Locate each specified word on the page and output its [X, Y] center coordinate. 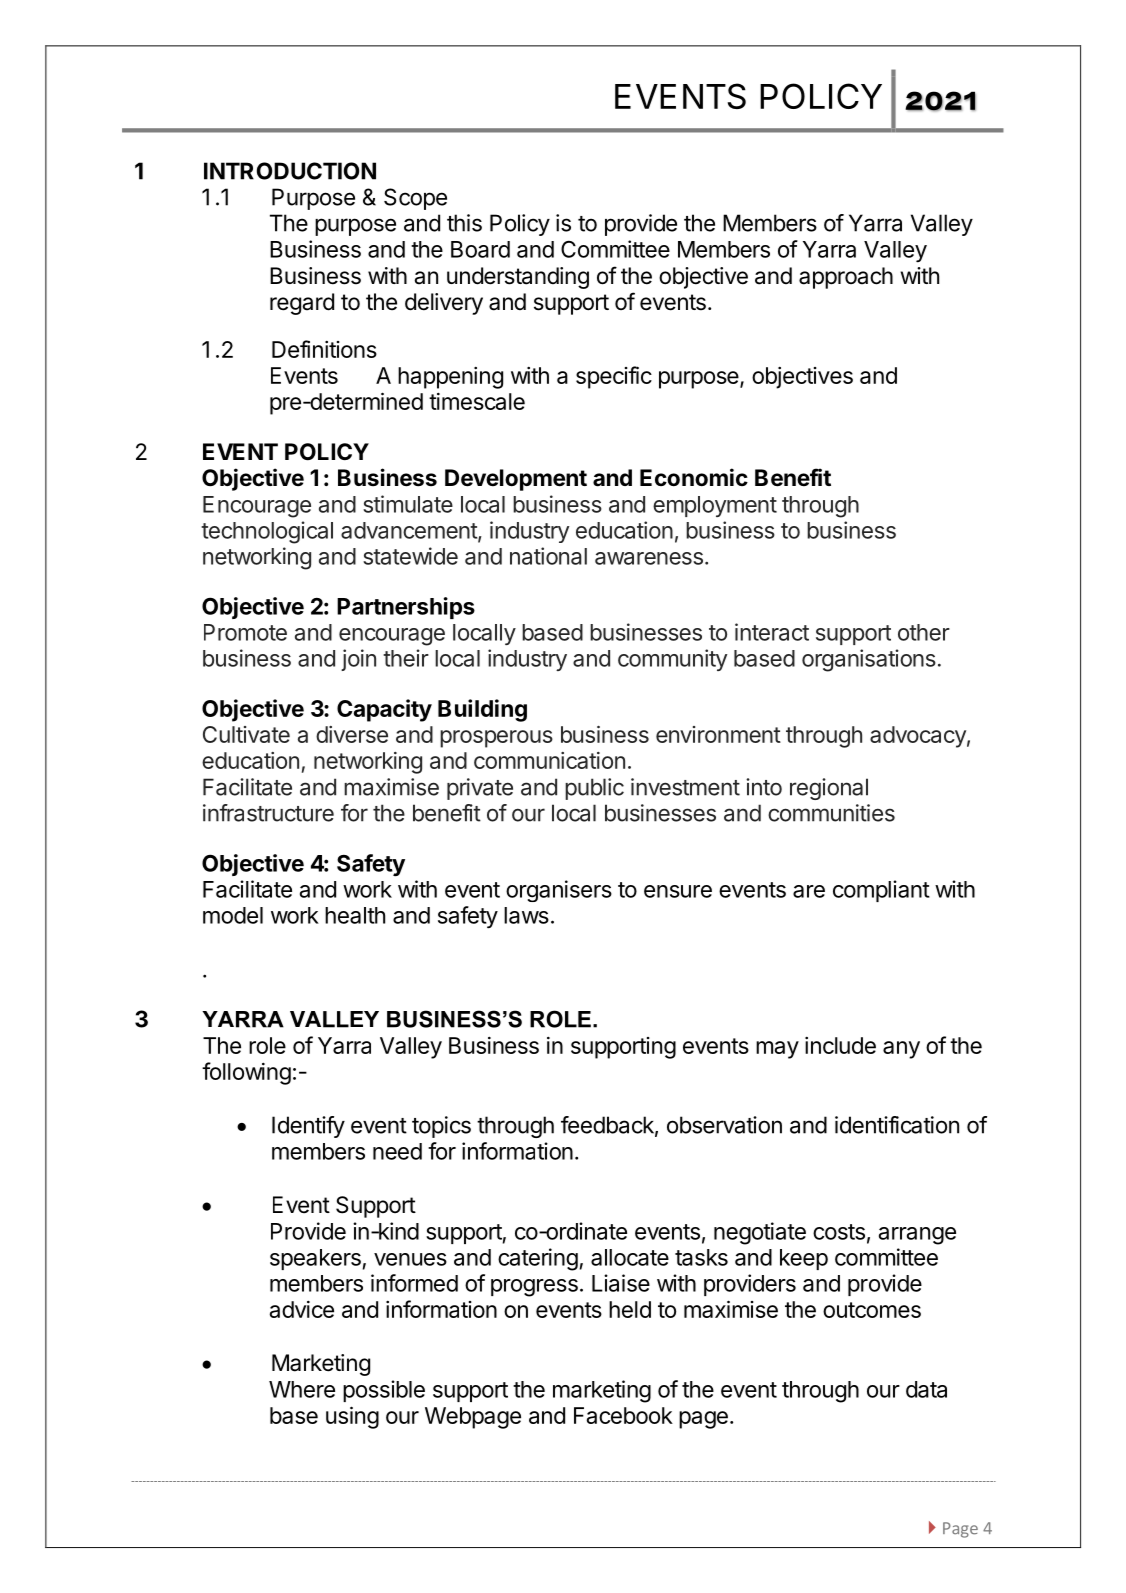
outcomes [872, 1310]
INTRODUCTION [290, 171]
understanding [518, 278]
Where [302, 1389]
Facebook [623, 1415]
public [594, 789]
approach [846, 278]
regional [829, 789]
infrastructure [268, 813]
